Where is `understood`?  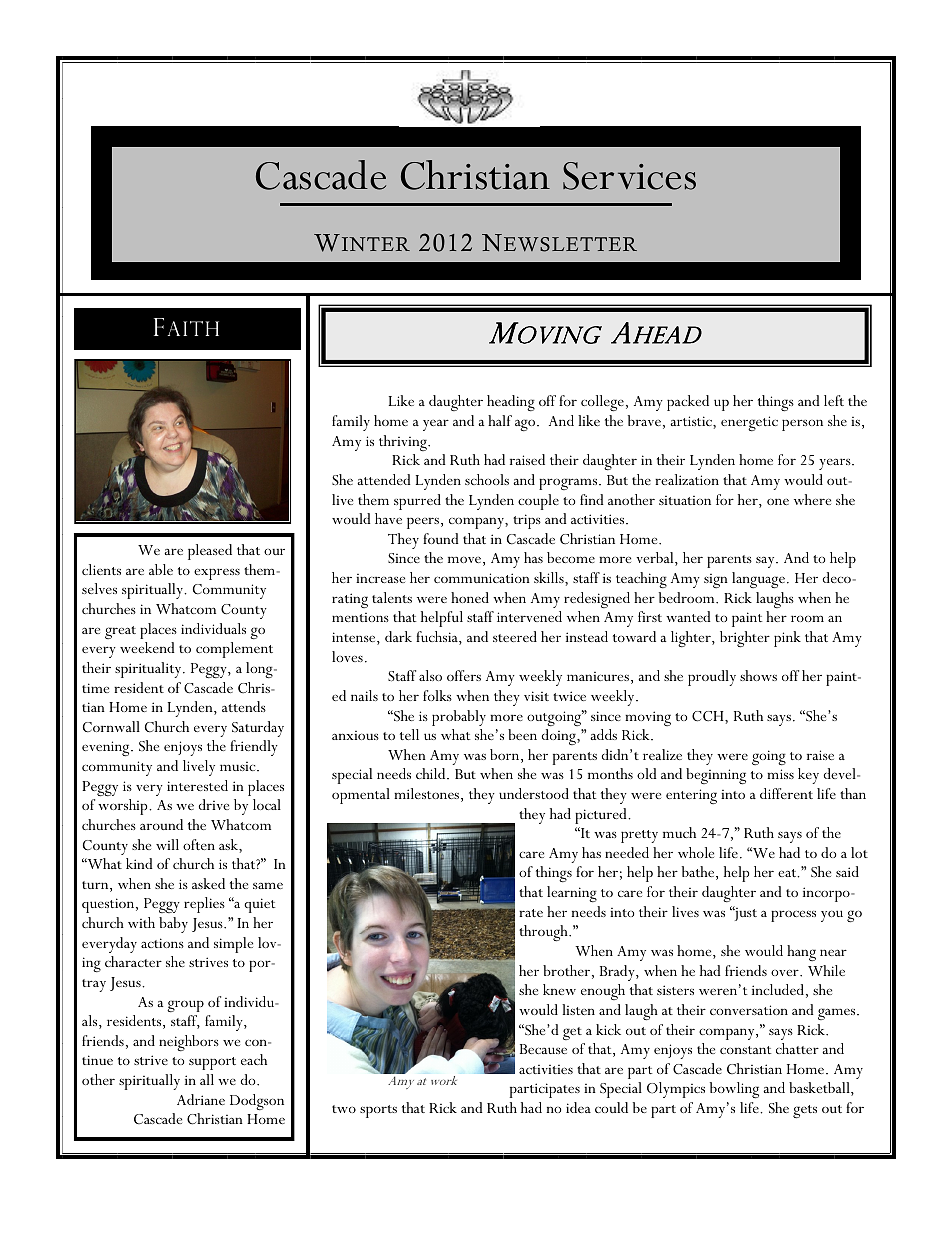
understood is located at coordinates (534, 793).
